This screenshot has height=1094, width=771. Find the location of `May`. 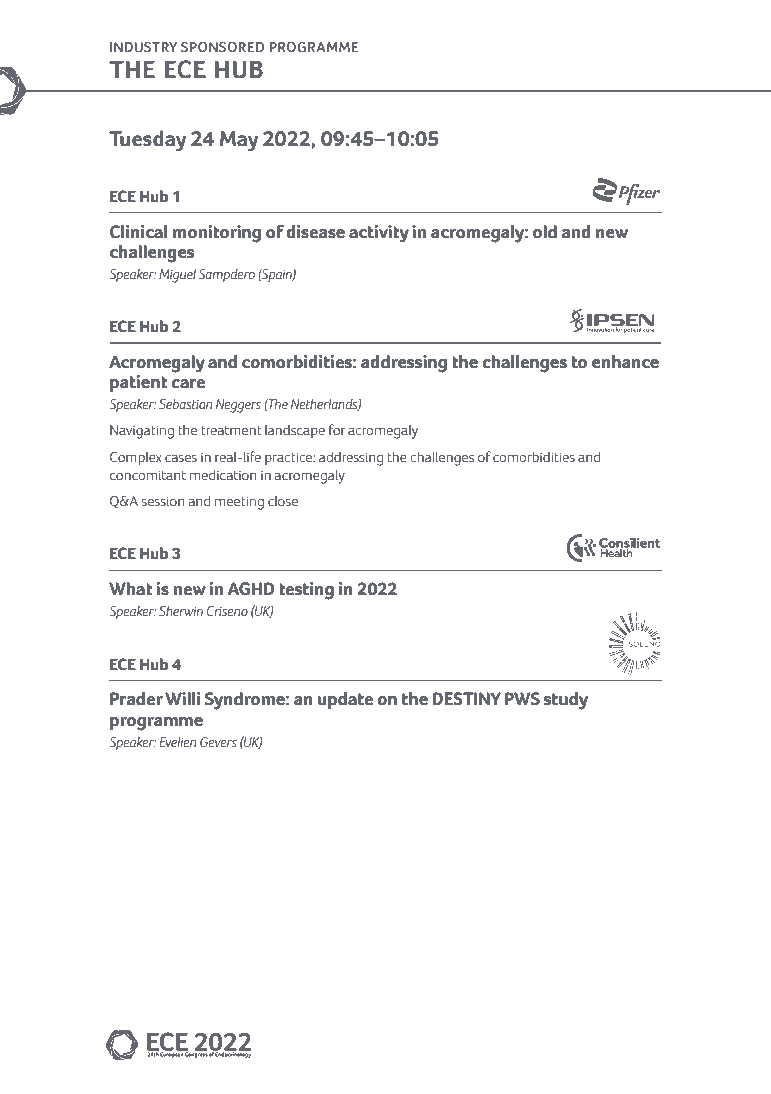

May is located at coordinates (239, 141).
